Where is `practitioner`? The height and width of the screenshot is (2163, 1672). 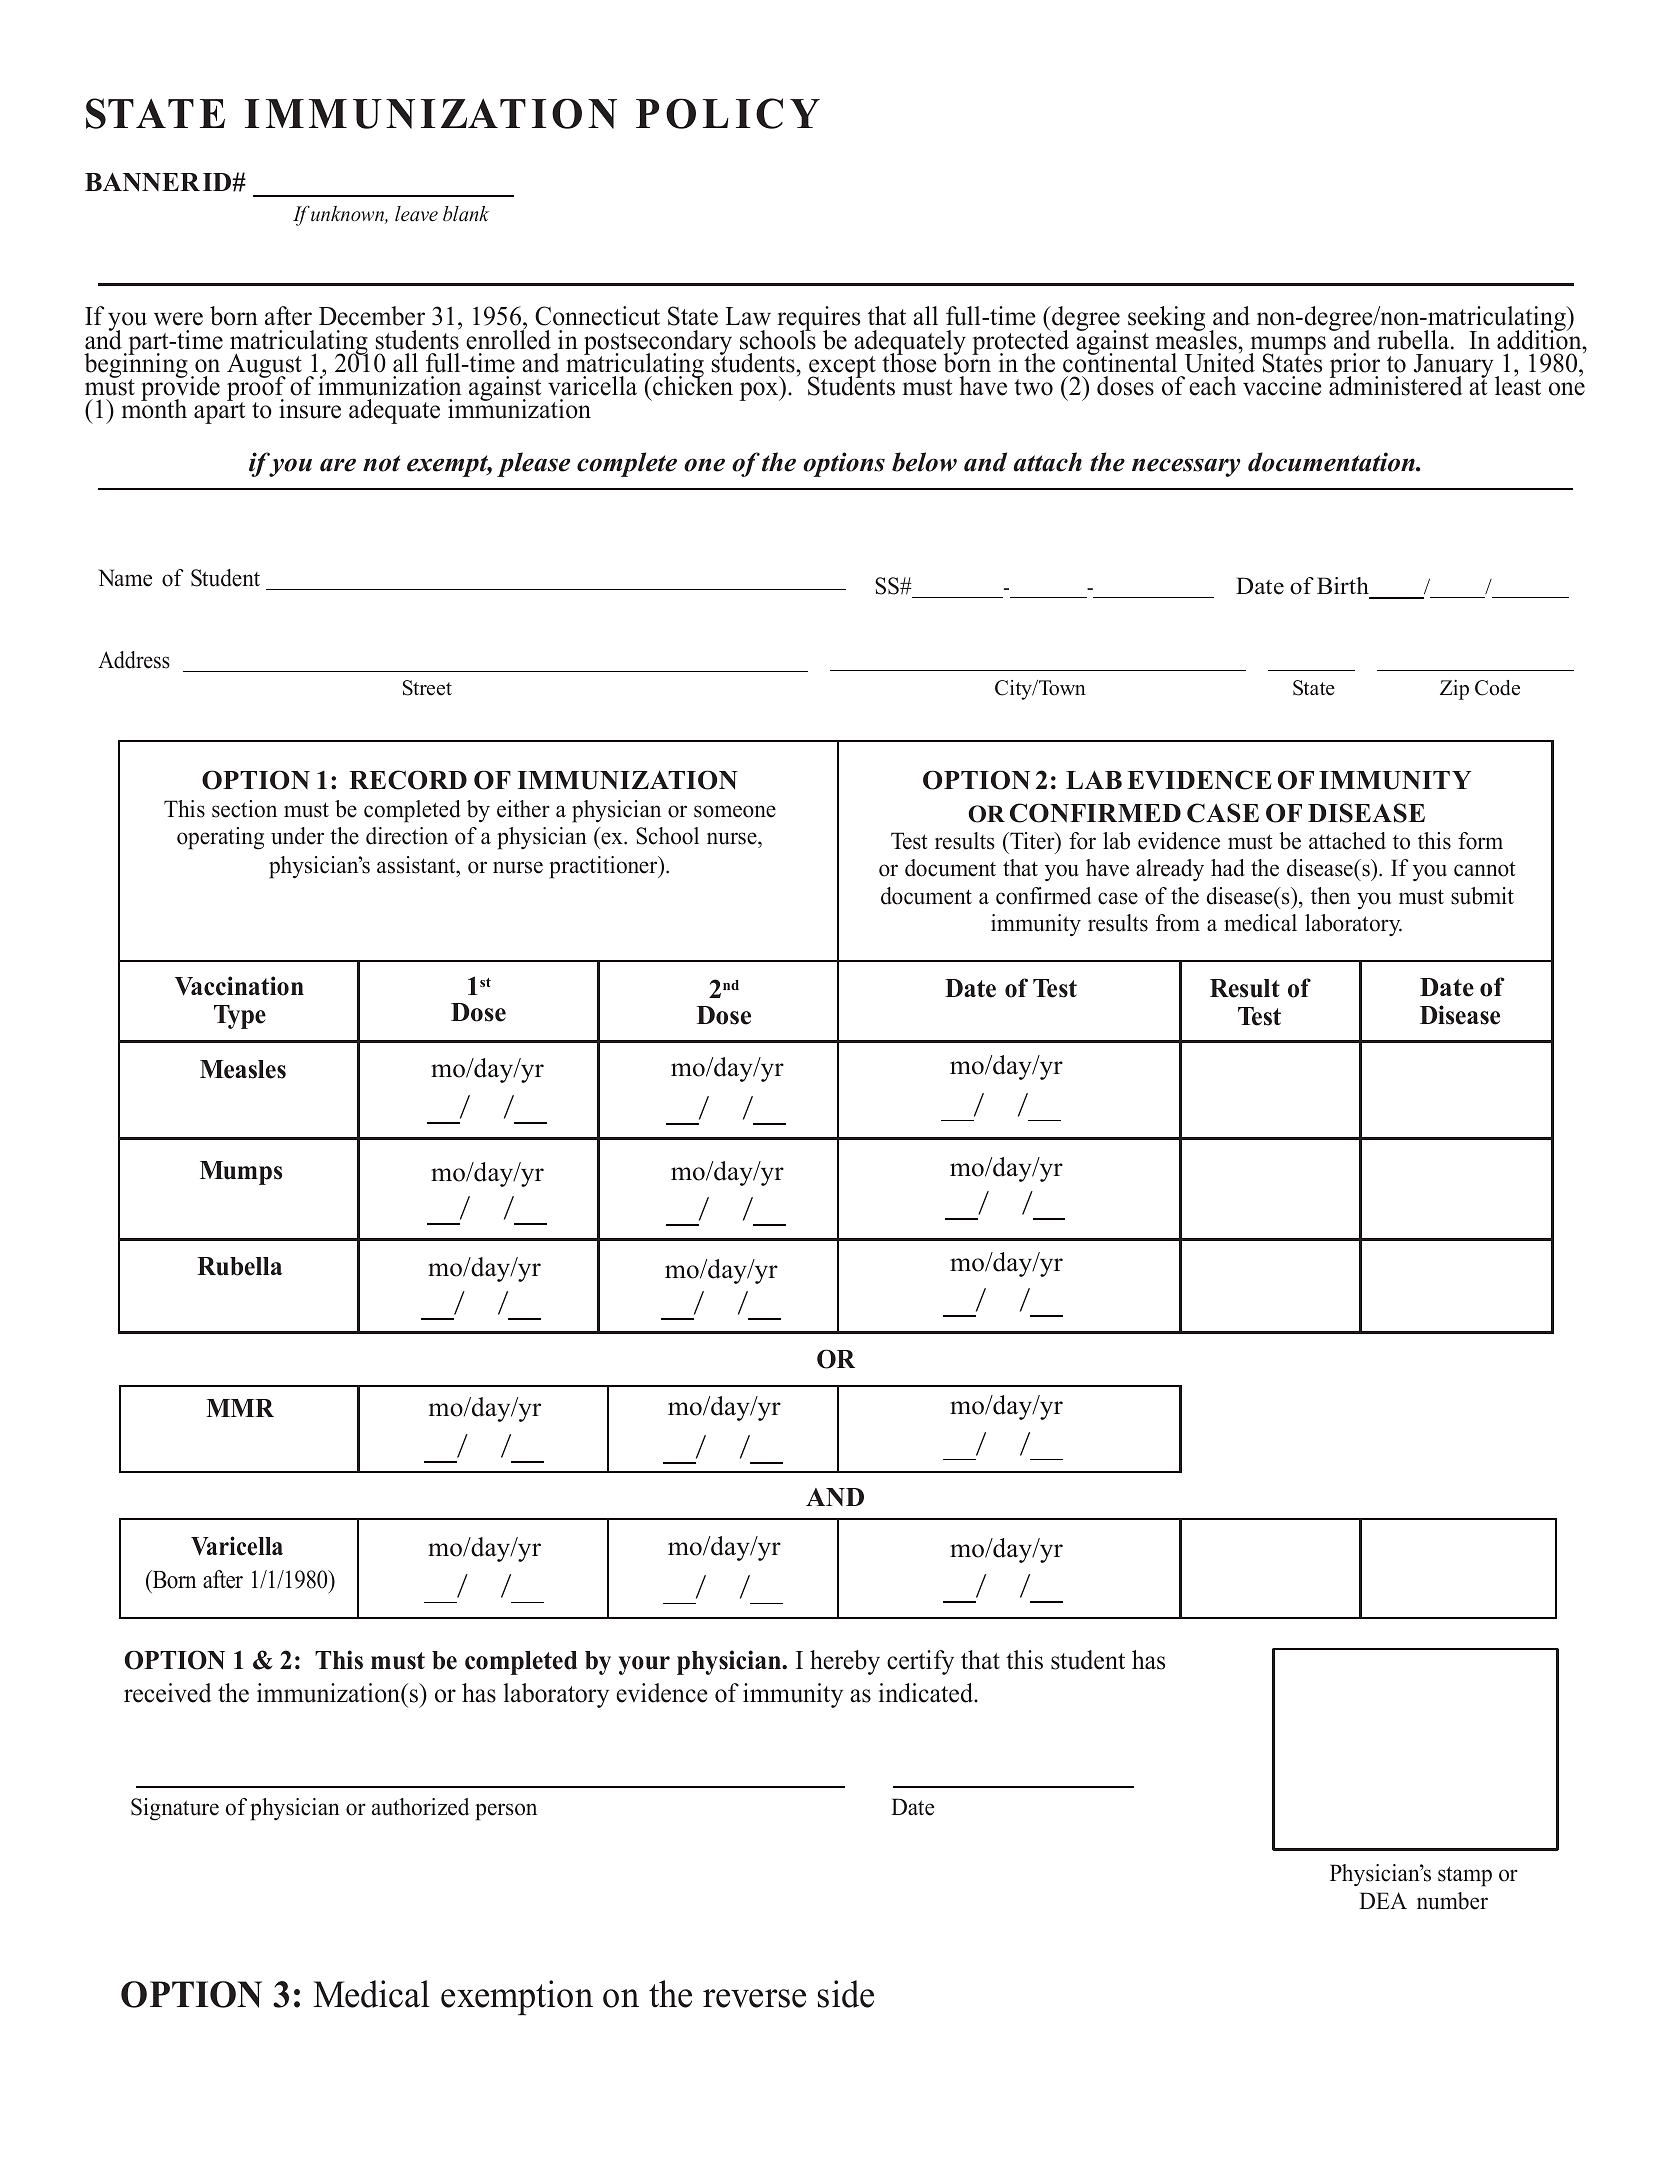 practitioner is located at coordinates (604, 867).
